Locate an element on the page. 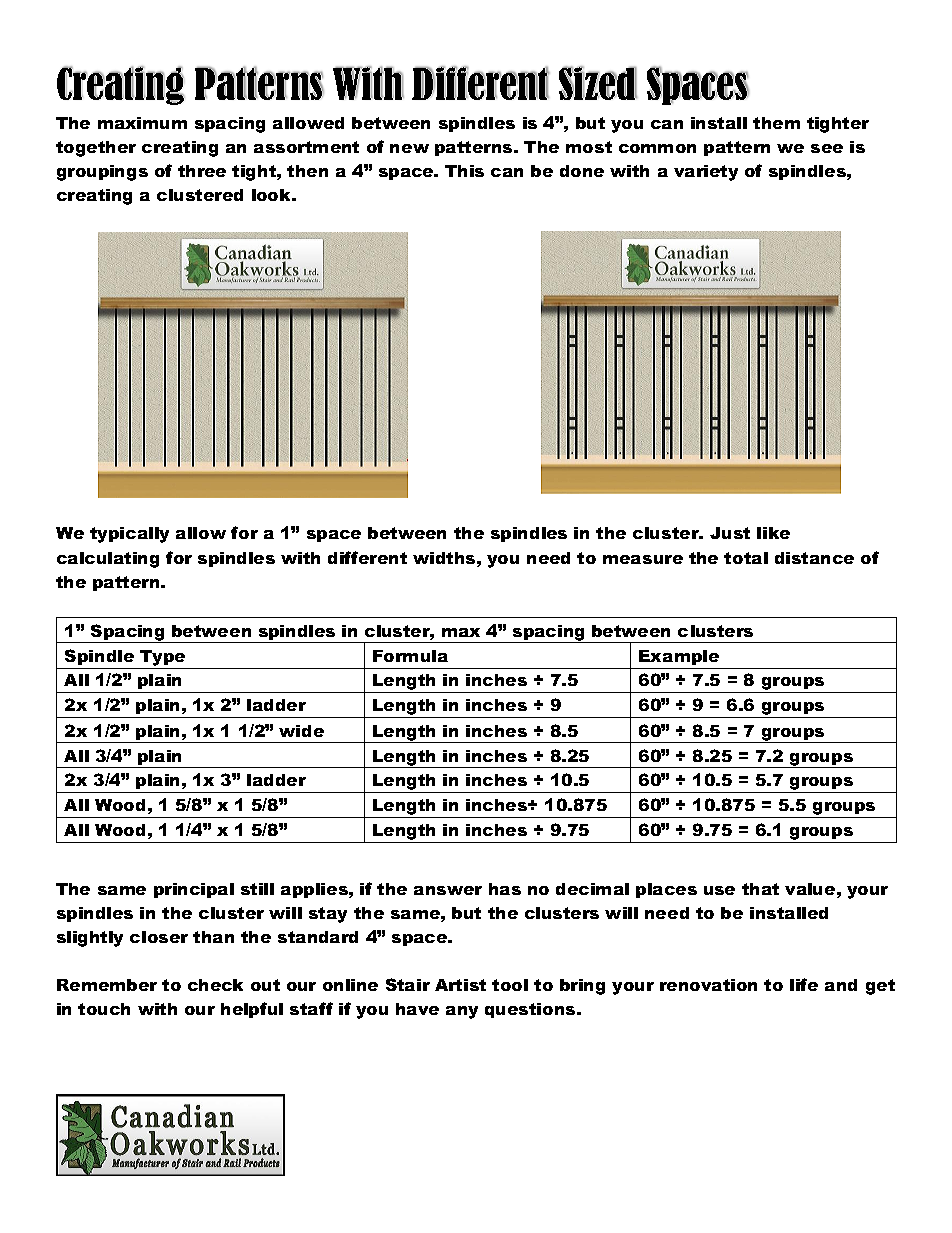 The width and height of the image is (952, 1233). renovation is located at coordinates (708, 985).
